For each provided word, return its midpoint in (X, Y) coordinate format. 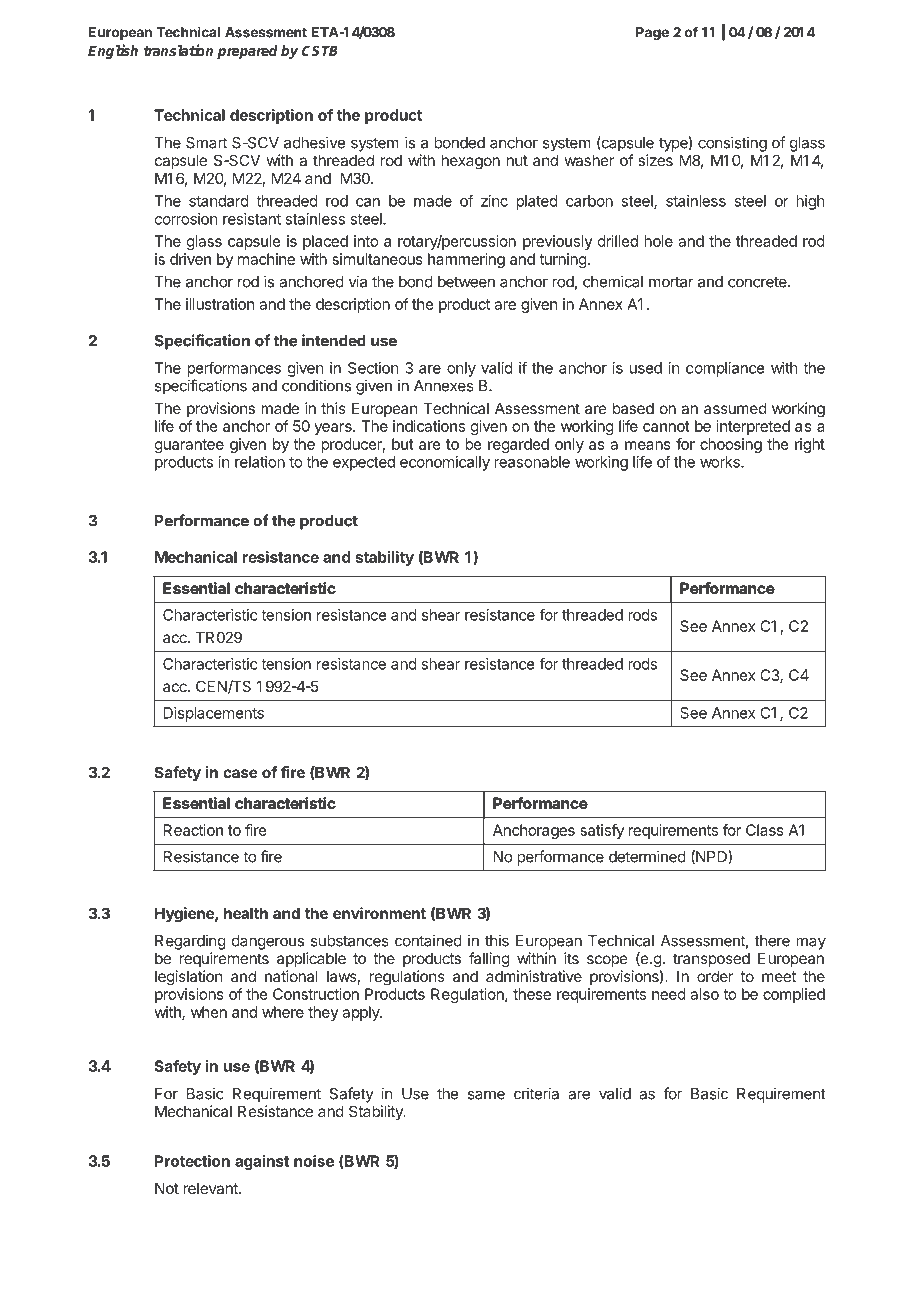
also (704, 994)
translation (178, 50)
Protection (192, 1161)
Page (652, 34)
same (486, 1095)
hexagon (471, 162)
